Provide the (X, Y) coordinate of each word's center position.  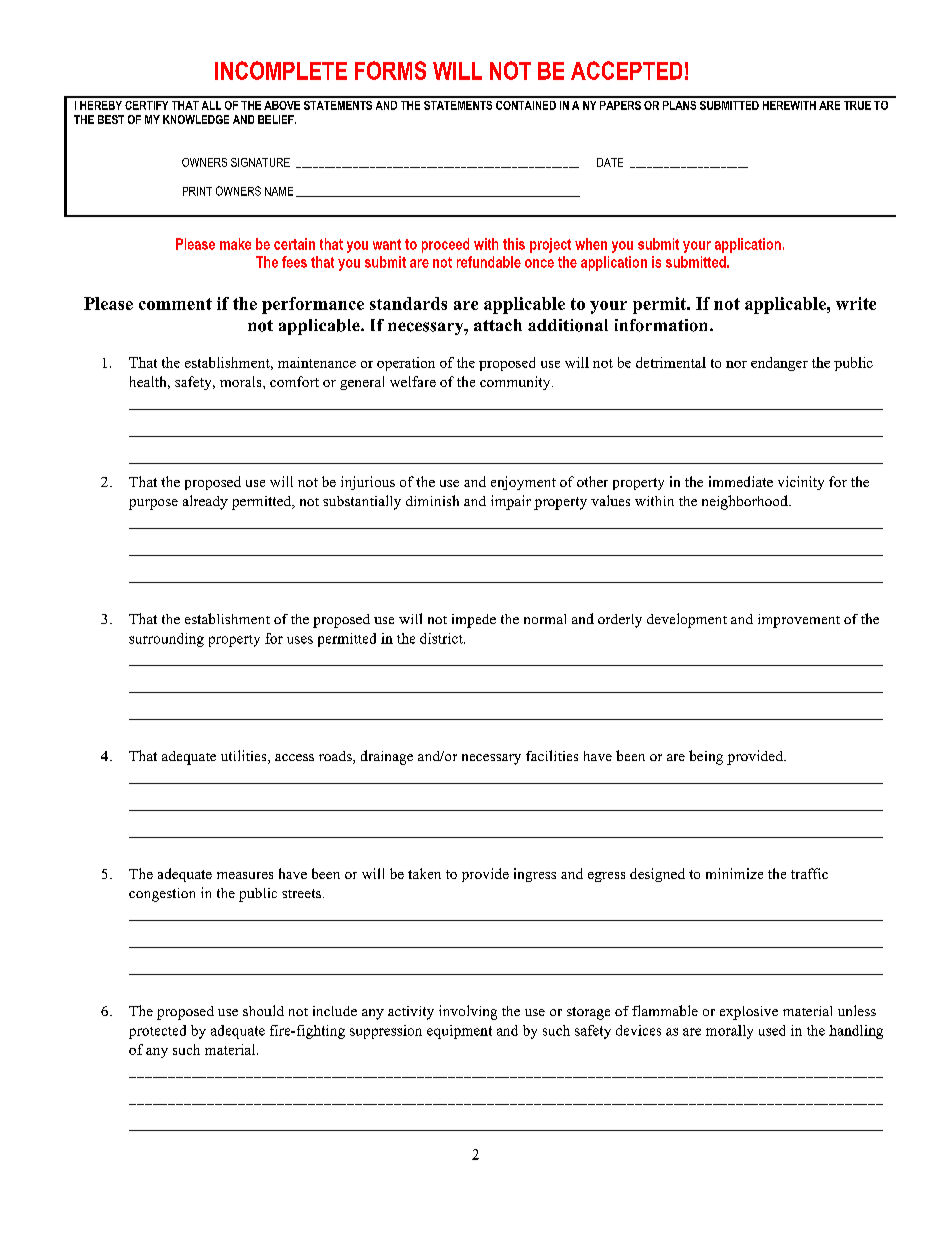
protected (157, 1032)
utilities (245, 757)
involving (468, 1012)
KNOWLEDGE (196, 119)
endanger (779, 364)
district (442, 638)
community (516, 383)
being (706, 757)
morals (242, 381)
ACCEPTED (626, 70)
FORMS (390, 70)
